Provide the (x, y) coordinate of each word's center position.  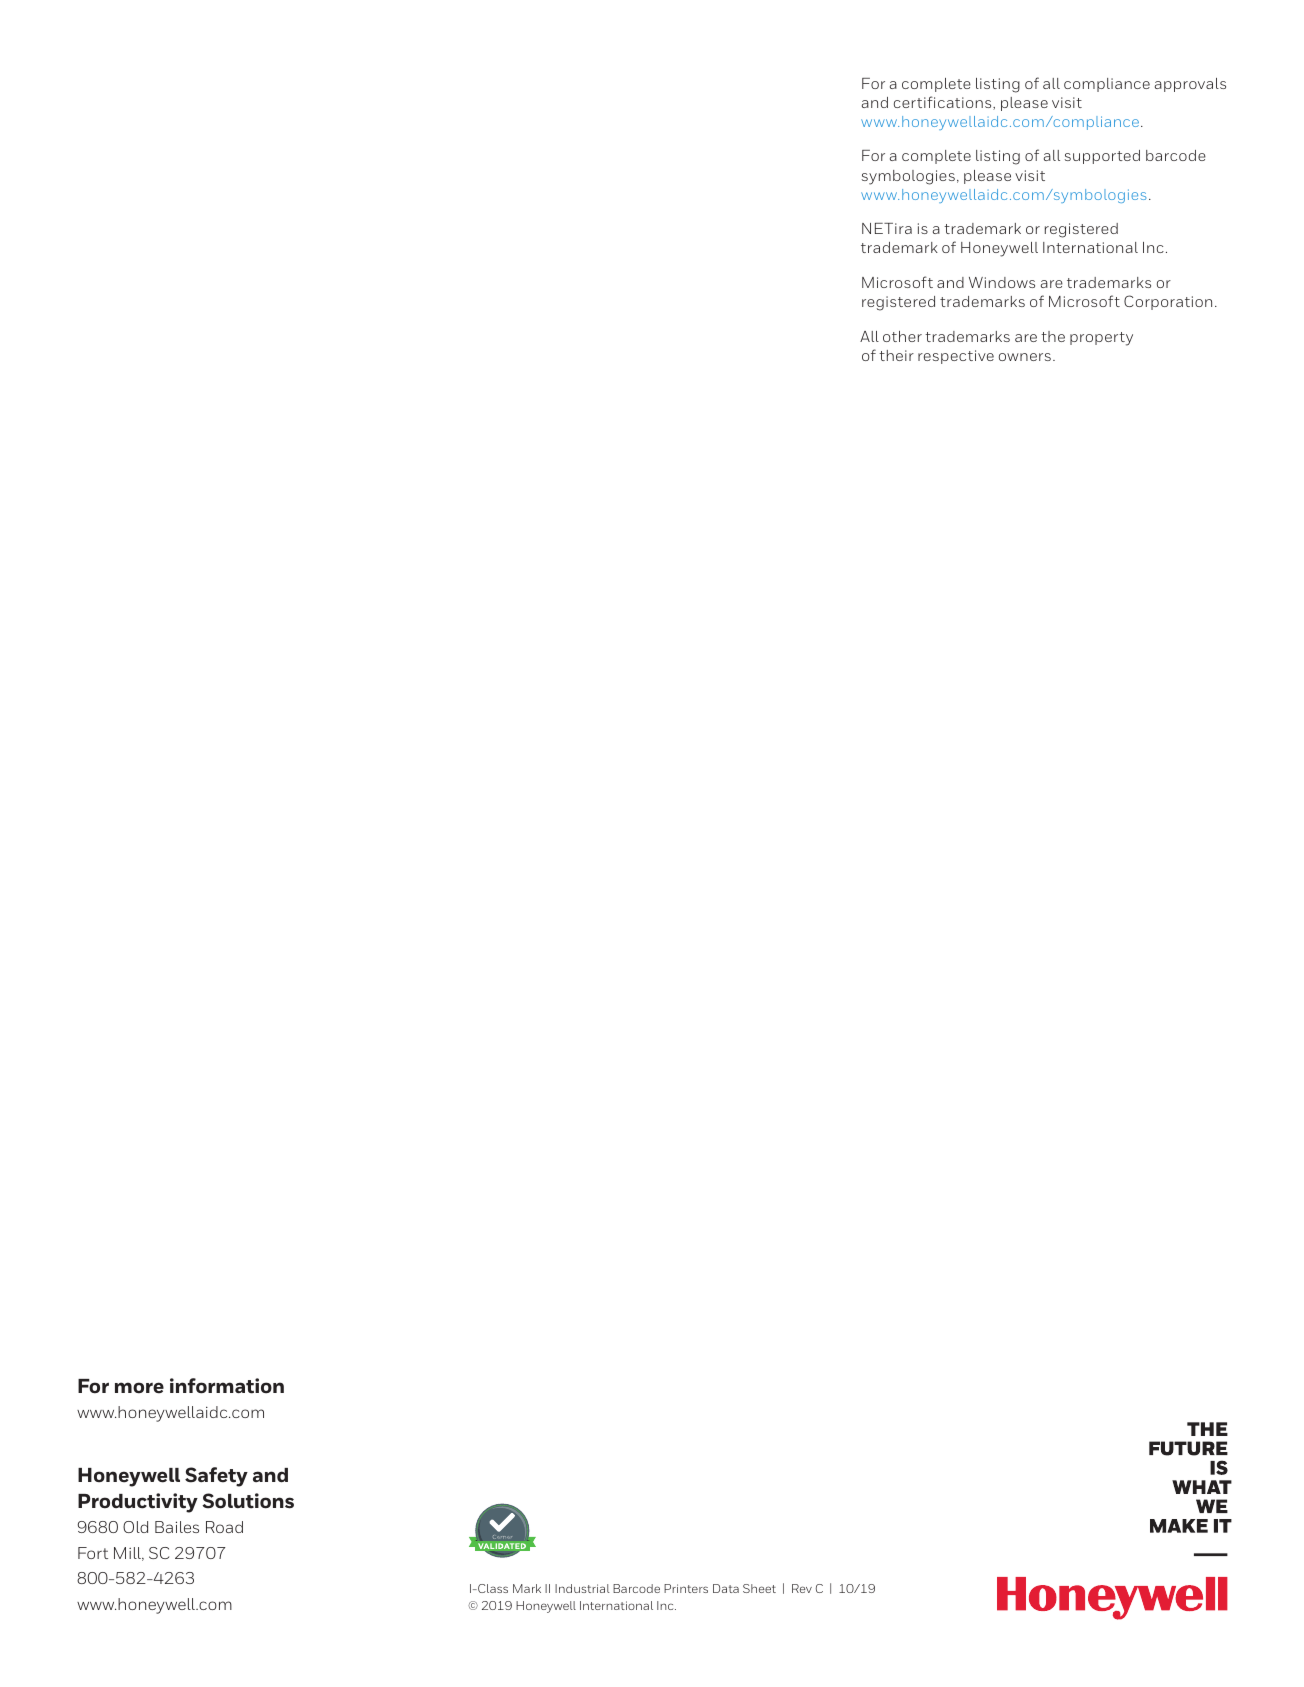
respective (956, 357)
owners (1025, 357)
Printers (686, 1588)
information (227, 1386)
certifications (944, 103)
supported (1102, 157)
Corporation (1168, 302)
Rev (802, 1588)
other (902, 336)
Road (224, 1527)
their (896, 355)
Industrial (582, 1588)
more (139, 1388)
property (1101, 339)
